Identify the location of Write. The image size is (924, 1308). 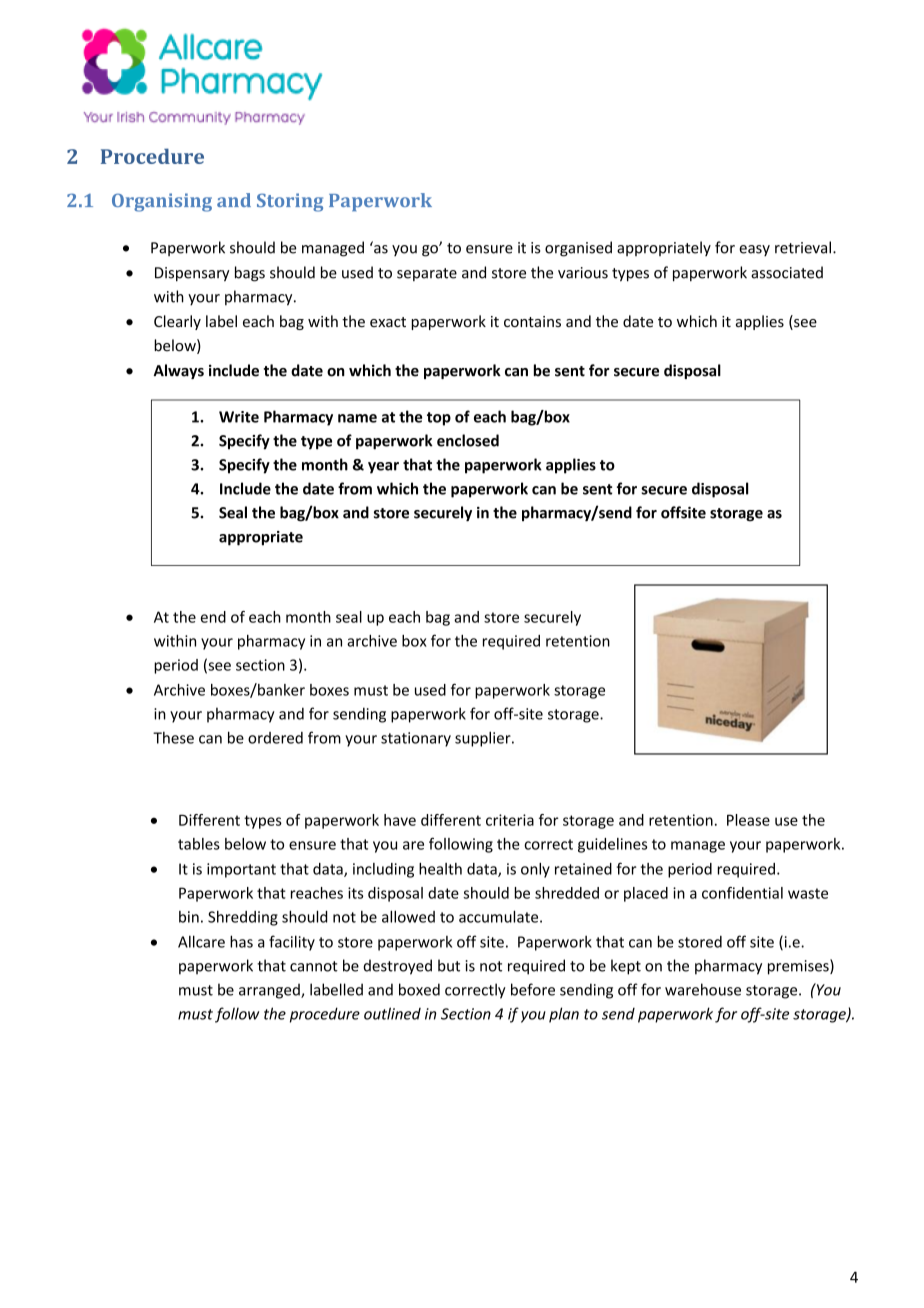
(239, 417).
